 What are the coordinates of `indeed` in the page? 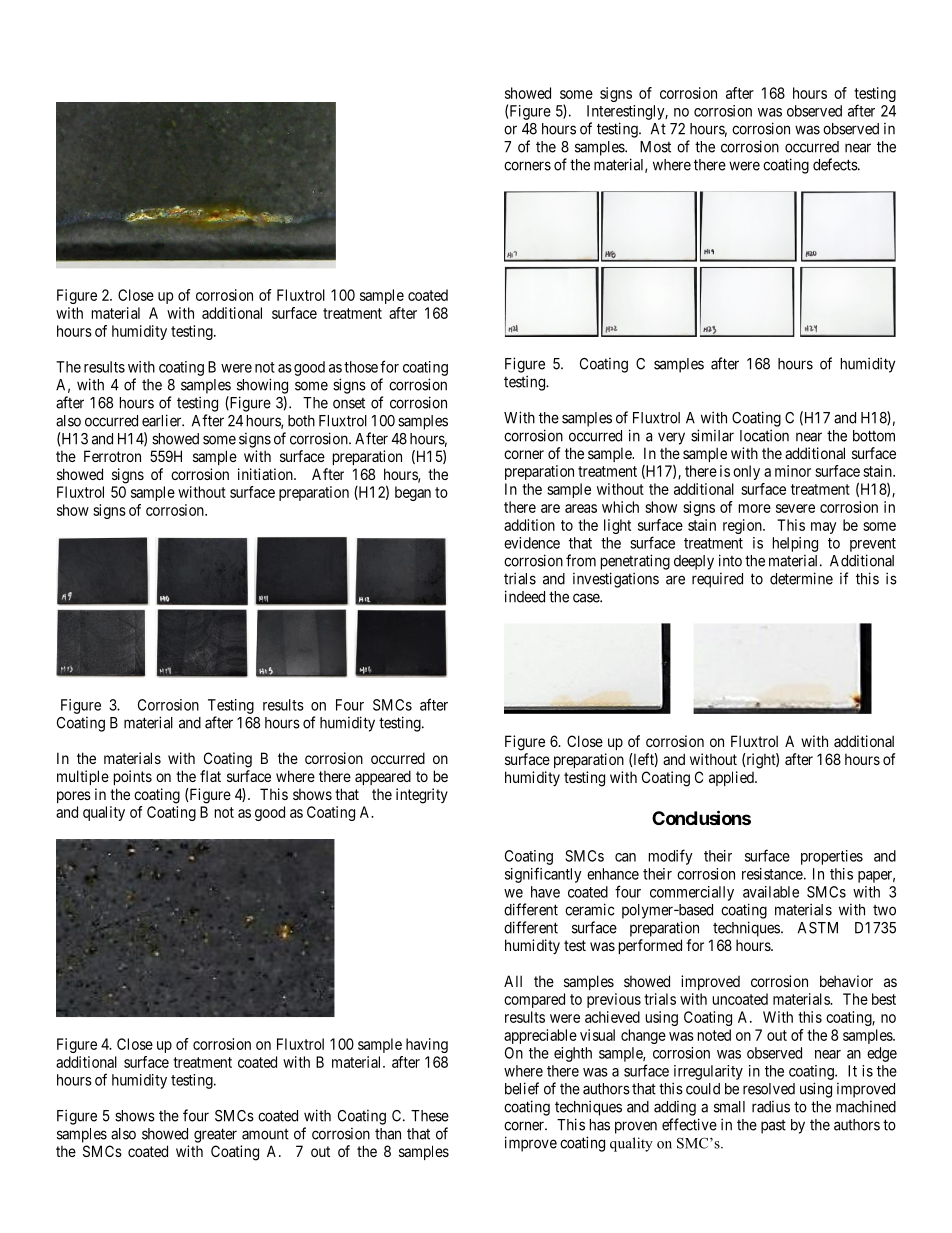 It's located at (525, 596).
